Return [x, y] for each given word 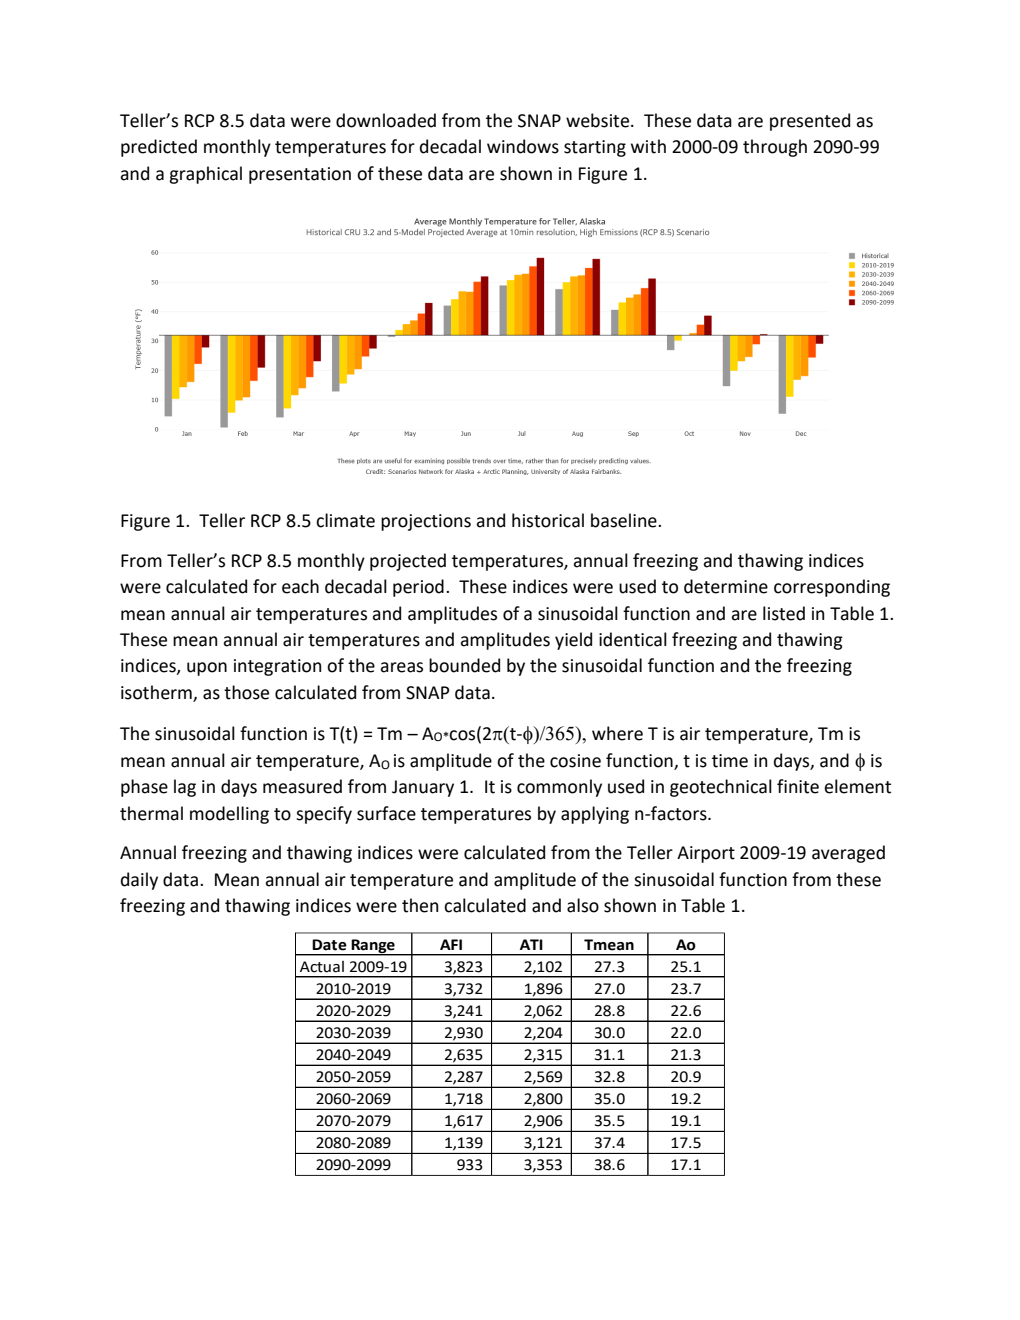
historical [548, 520]
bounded [464, 665]
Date [329, 945]
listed [784, 613]
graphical [205, 175]
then [420, 905]
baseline [625, 520]
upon [207, 669]
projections [426, 522]
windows [523, 146]
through [775, 148]
